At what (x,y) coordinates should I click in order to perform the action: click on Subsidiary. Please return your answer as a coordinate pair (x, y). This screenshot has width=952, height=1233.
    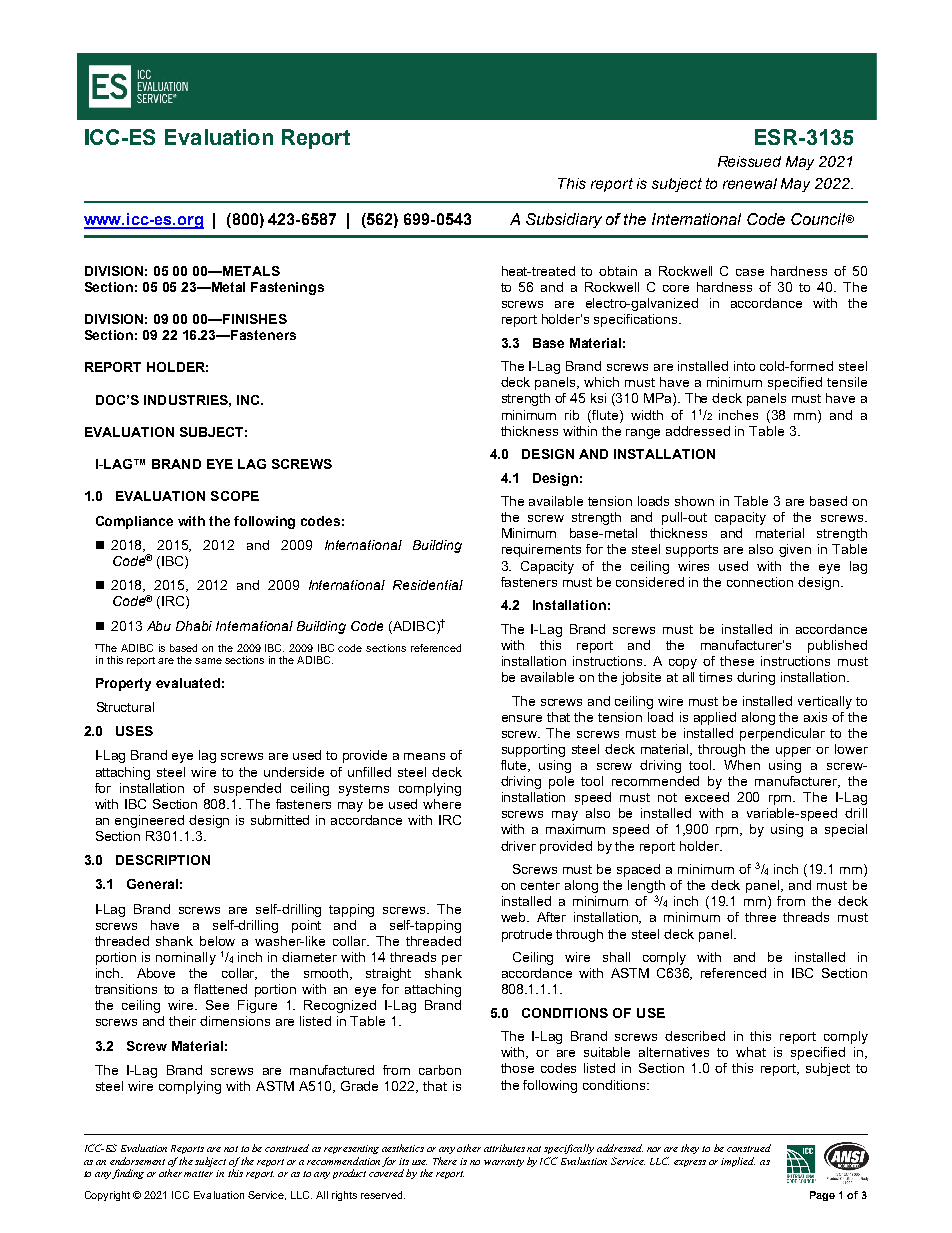
    Looking at the image, I should click on (564, 220).
